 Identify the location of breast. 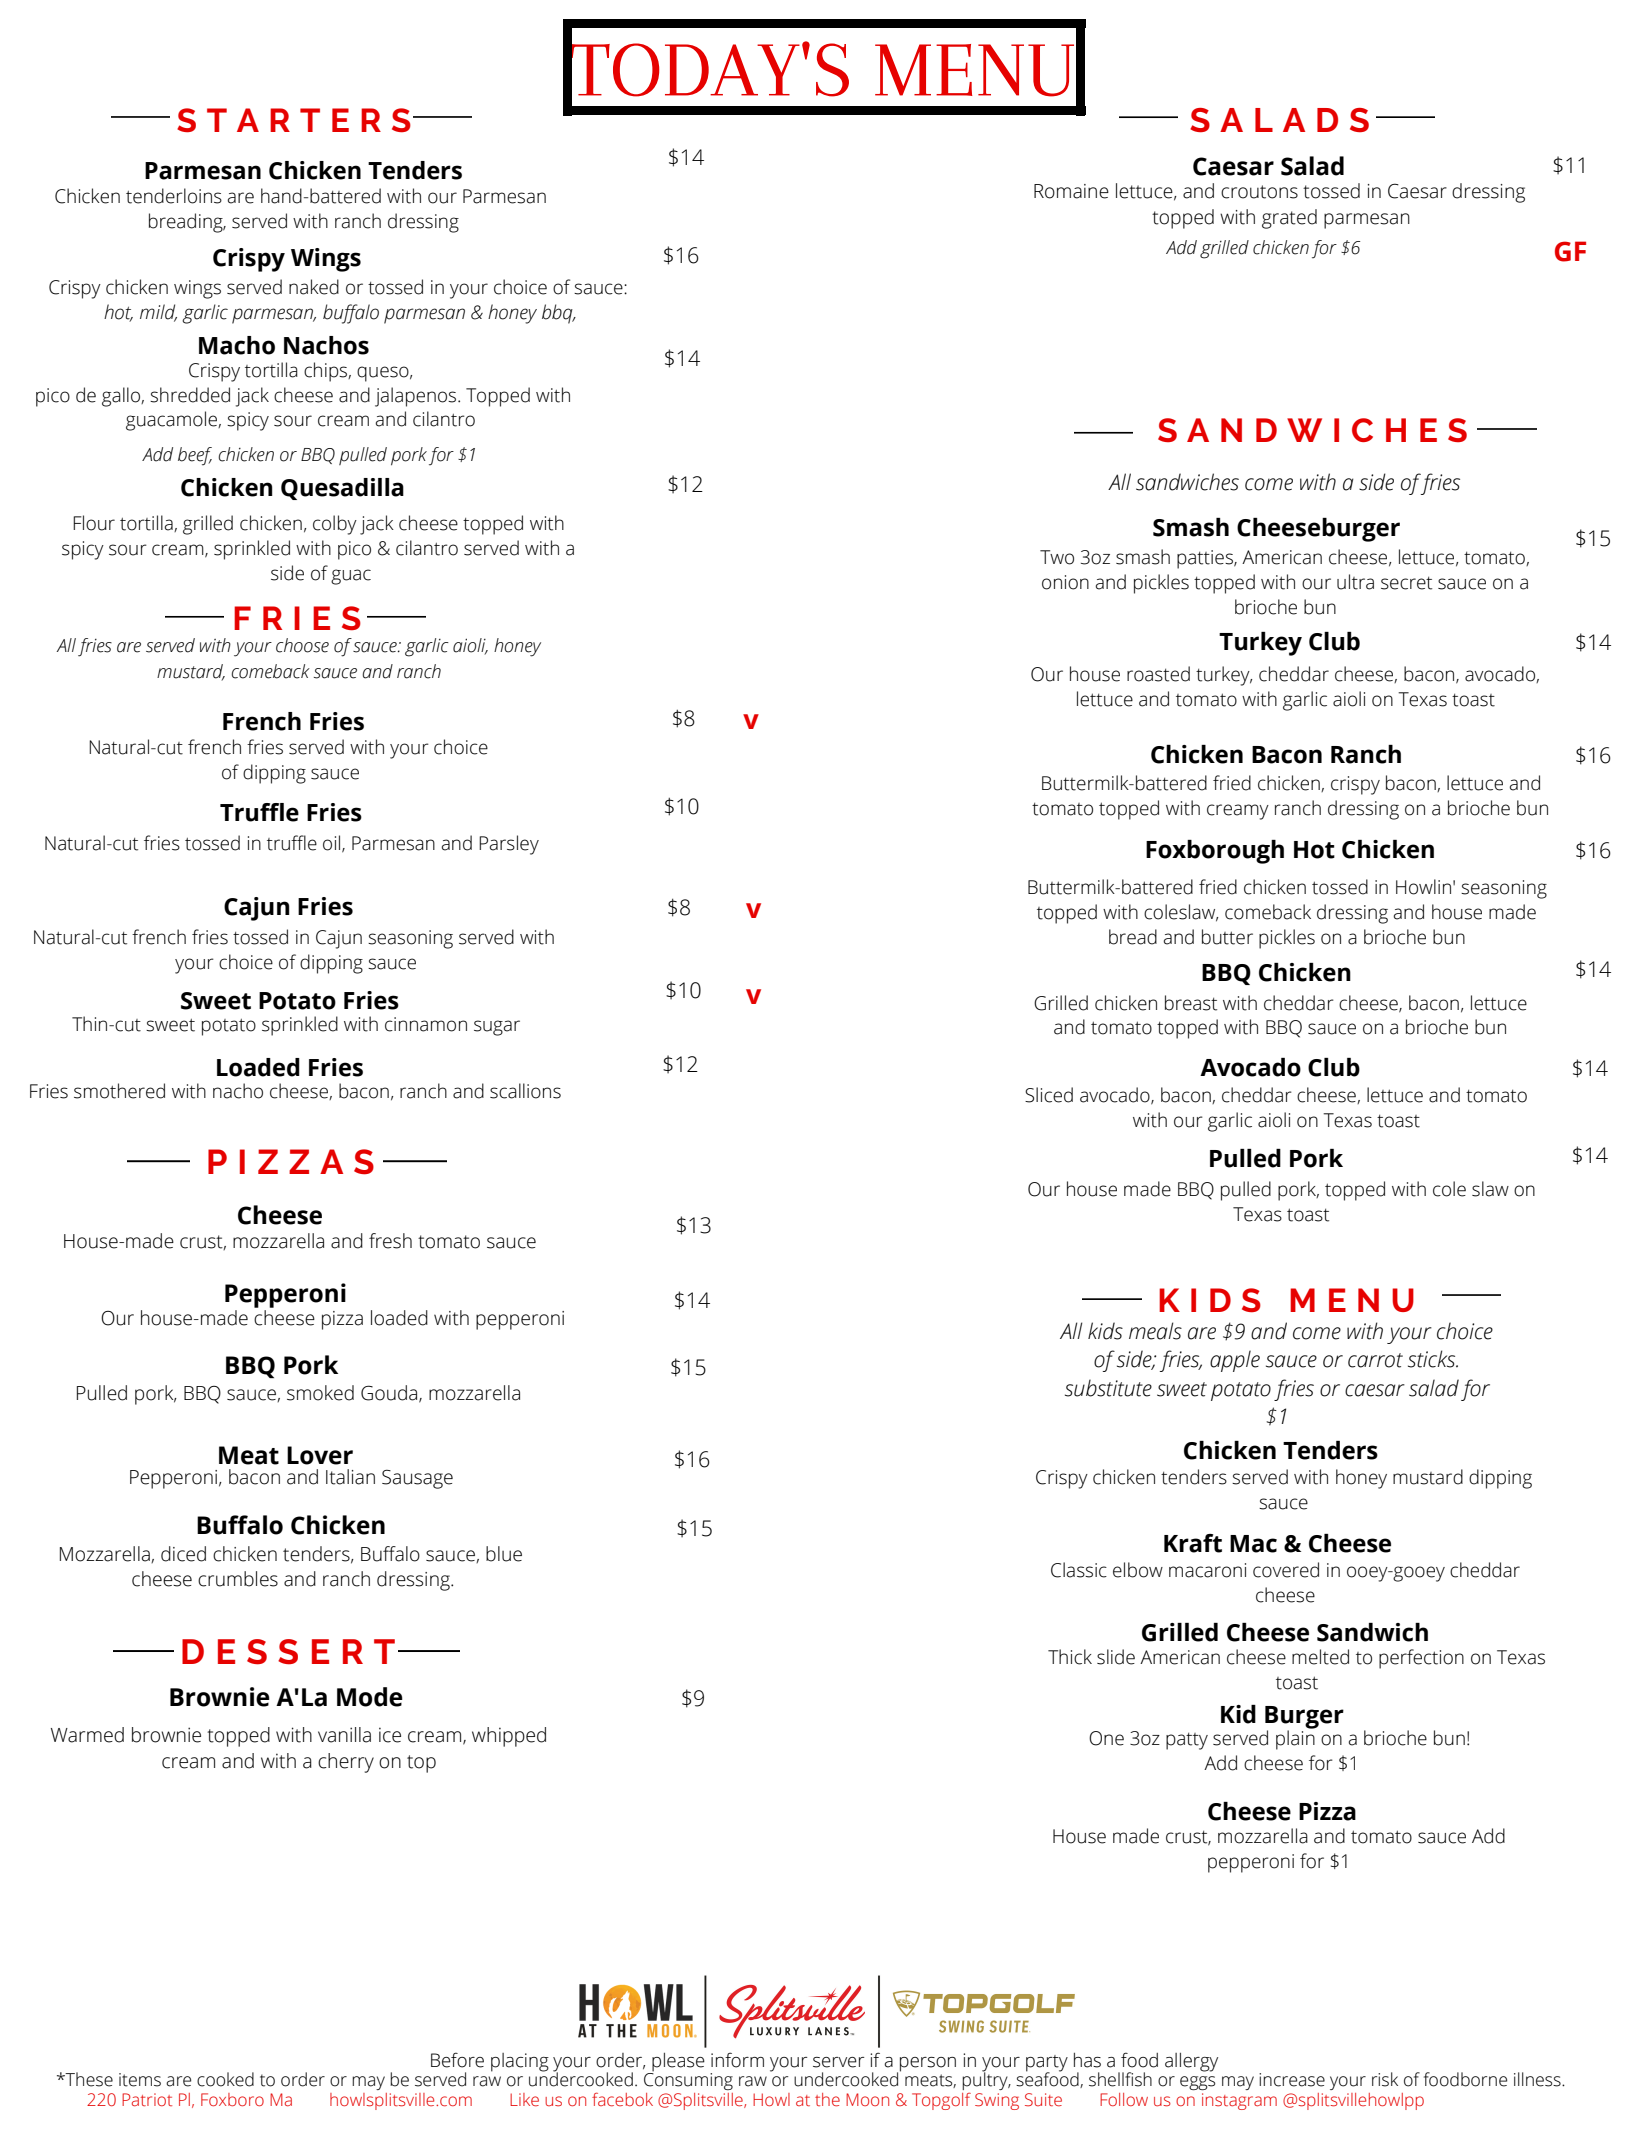
(1191, 1003).
